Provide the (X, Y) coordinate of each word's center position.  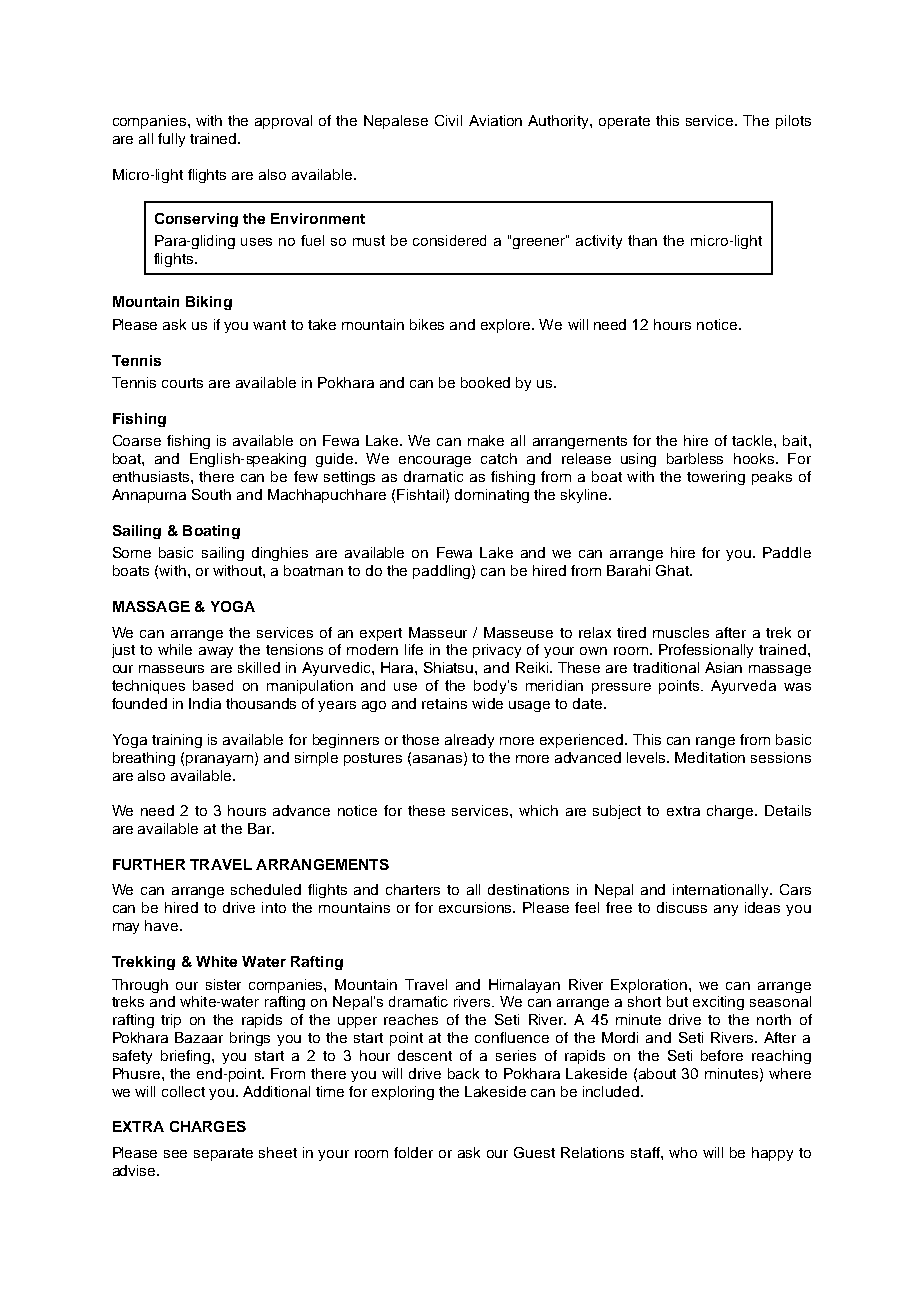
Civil (448, 120)
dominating (492, 496)
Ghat (673, 570)
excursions (477, 907)
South (211, 494)
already (469, 741)
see (175, 1154)
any (726, 910)
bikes (427, 324)
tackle (753, 440)
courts (182, 383)
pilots (793, 122)
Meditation (710, 757)
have (163, 925)
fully (171, 140)
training (177, 741)
